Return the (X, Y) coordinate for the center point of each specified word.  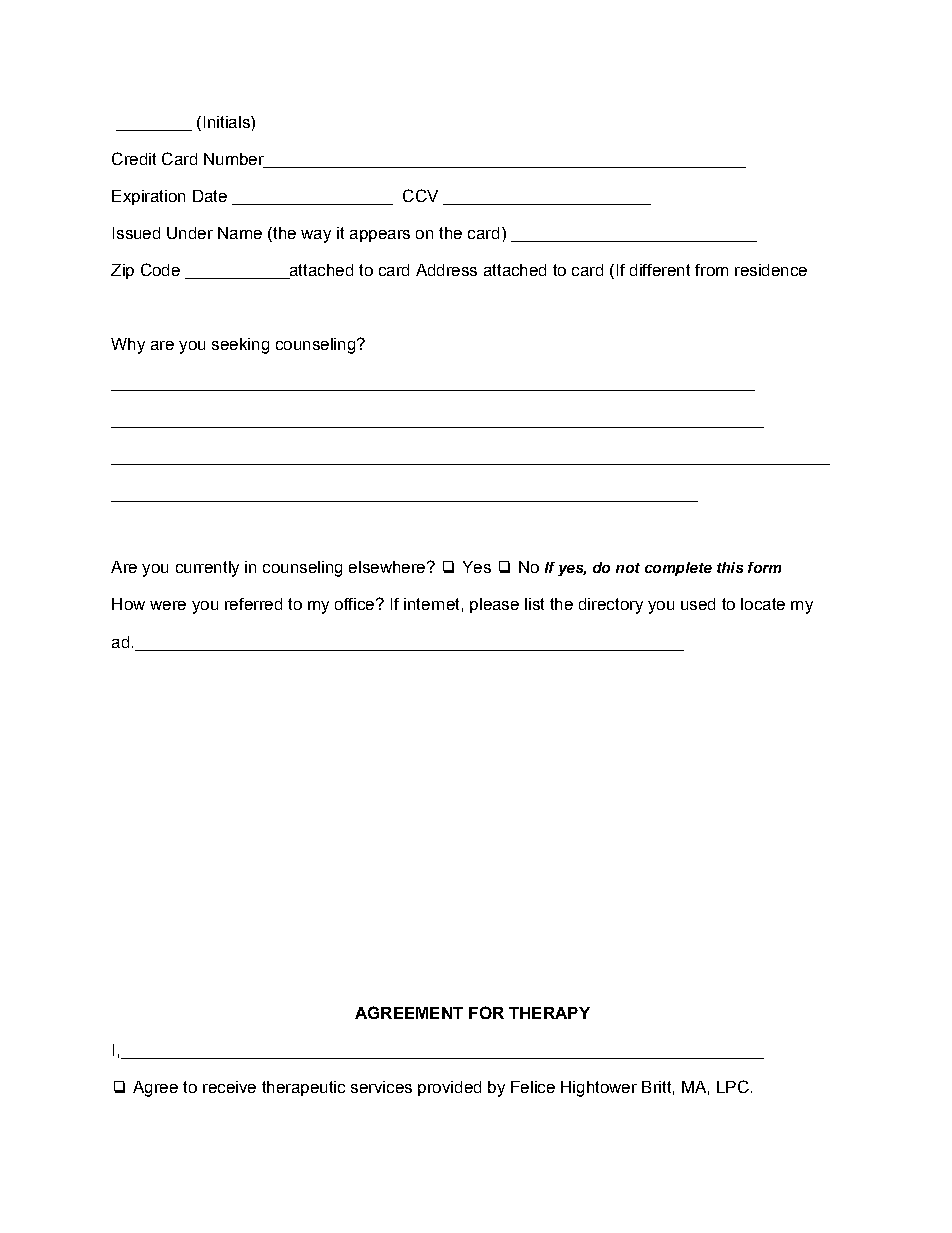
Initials (228, 122)
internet (431, 604)
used (698, 604)
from (711, 270)
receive (229, 1087)
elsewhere (388, 567)
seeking (240, 346)
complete (678, 569)
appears (380, 236)
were (168, 605)
